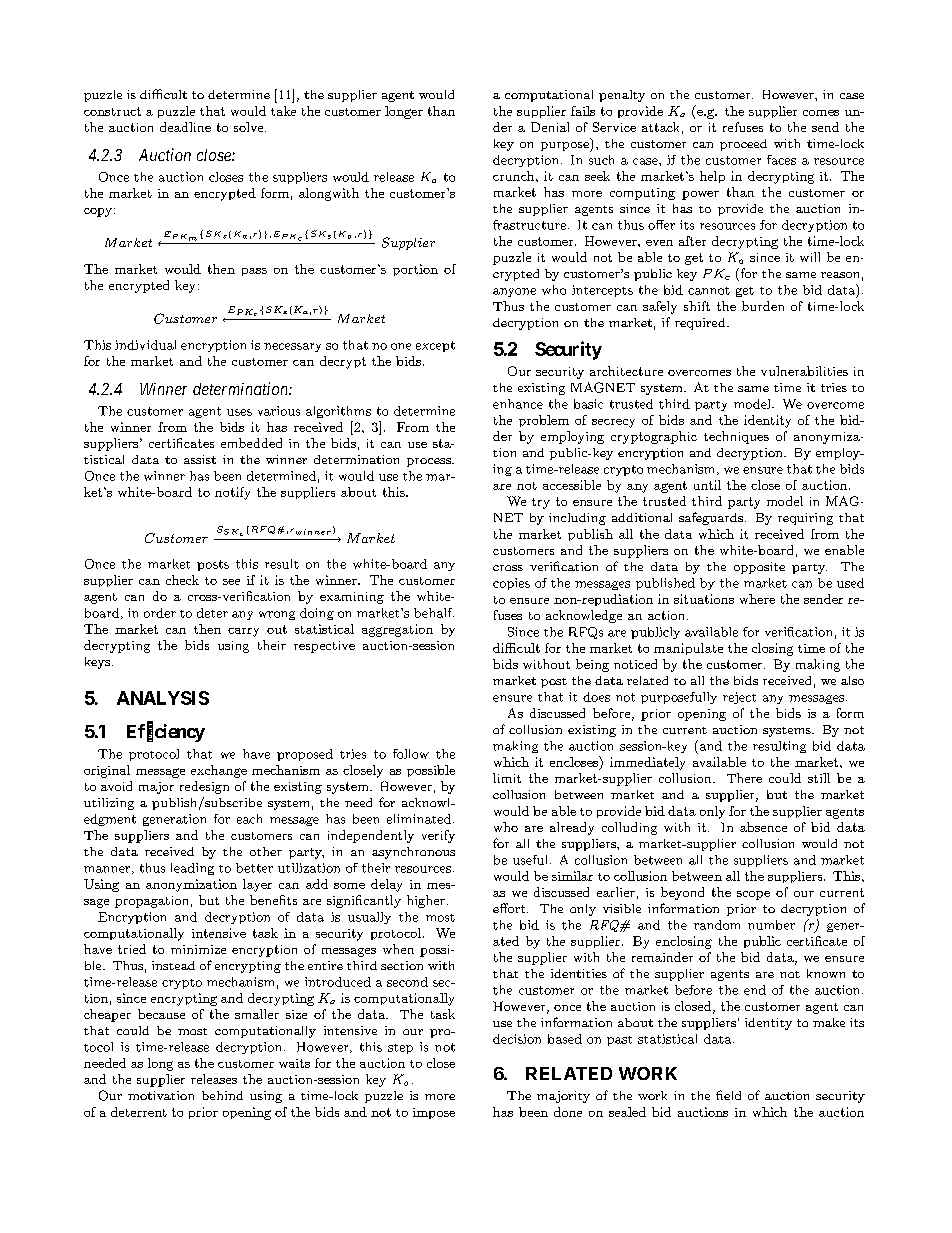 The width and height of the screenshot is (952, 1233). What do you see at coordinates (411, 754) in the screenshot?
I see `follow` at bounding box center [411, 754].
